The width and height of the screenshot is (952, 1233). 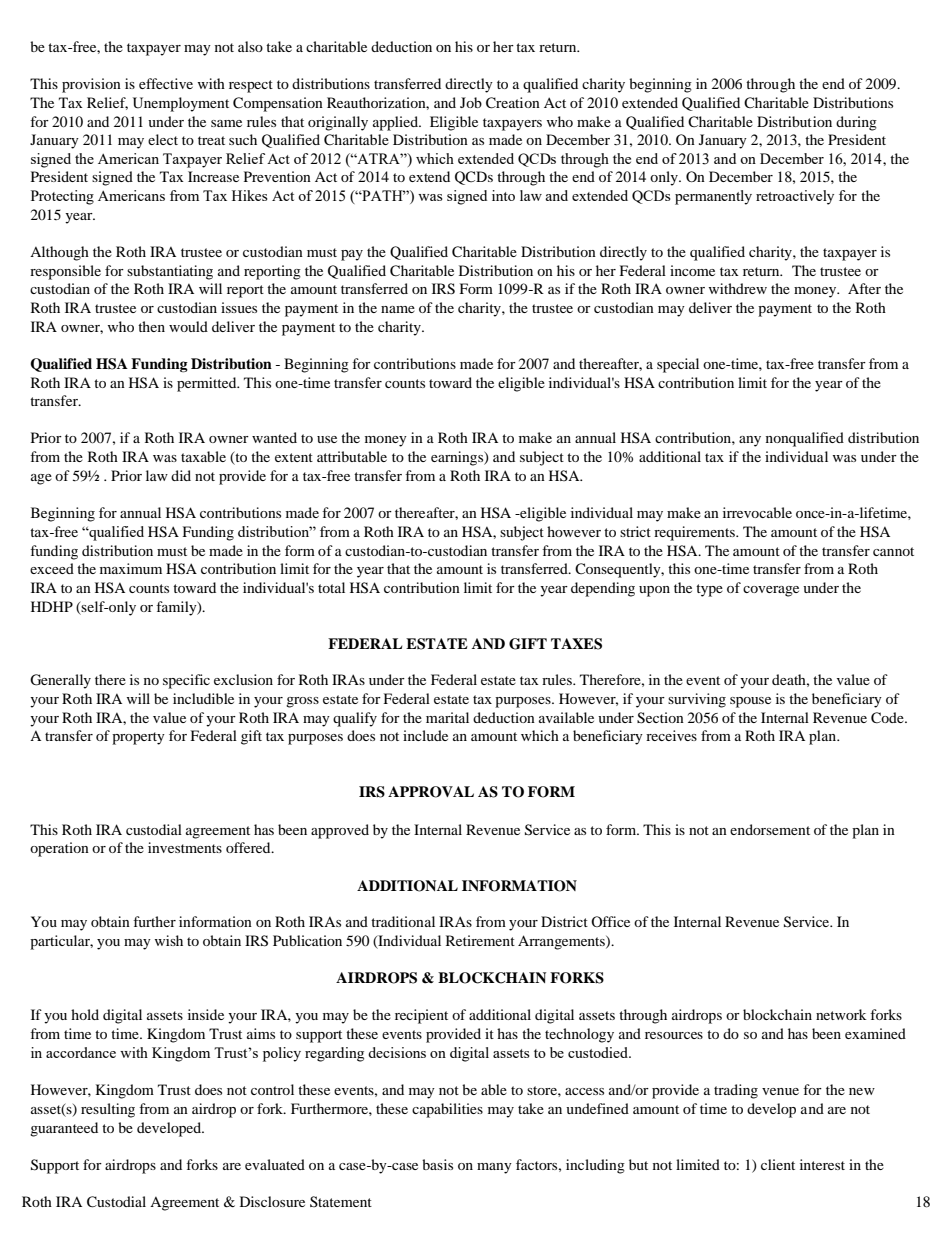 What do you see at coordinates (108, 1110) in the screenshot?
I see `resulting` at bounding box center [108, 1110].
